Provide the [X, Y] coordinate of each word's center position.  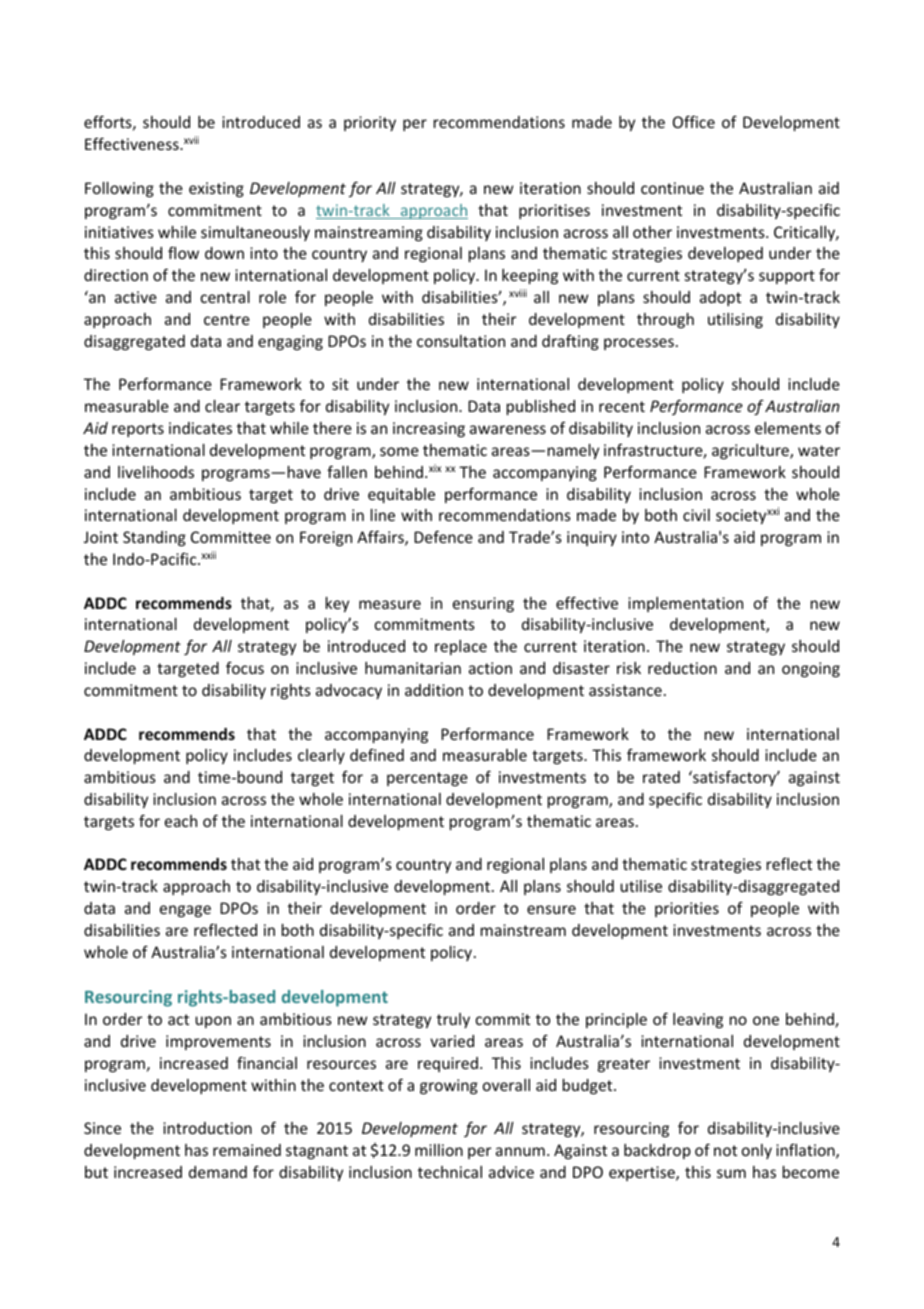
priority [370, 123]
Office [694, 121]
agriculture [751, 451]
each [181, 821]
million [439, 1150]
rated [661, 777]
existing [216, 189]
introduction [207, 1128]
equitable [401, 495]
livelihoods [156, 472]
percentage [427, 779]
